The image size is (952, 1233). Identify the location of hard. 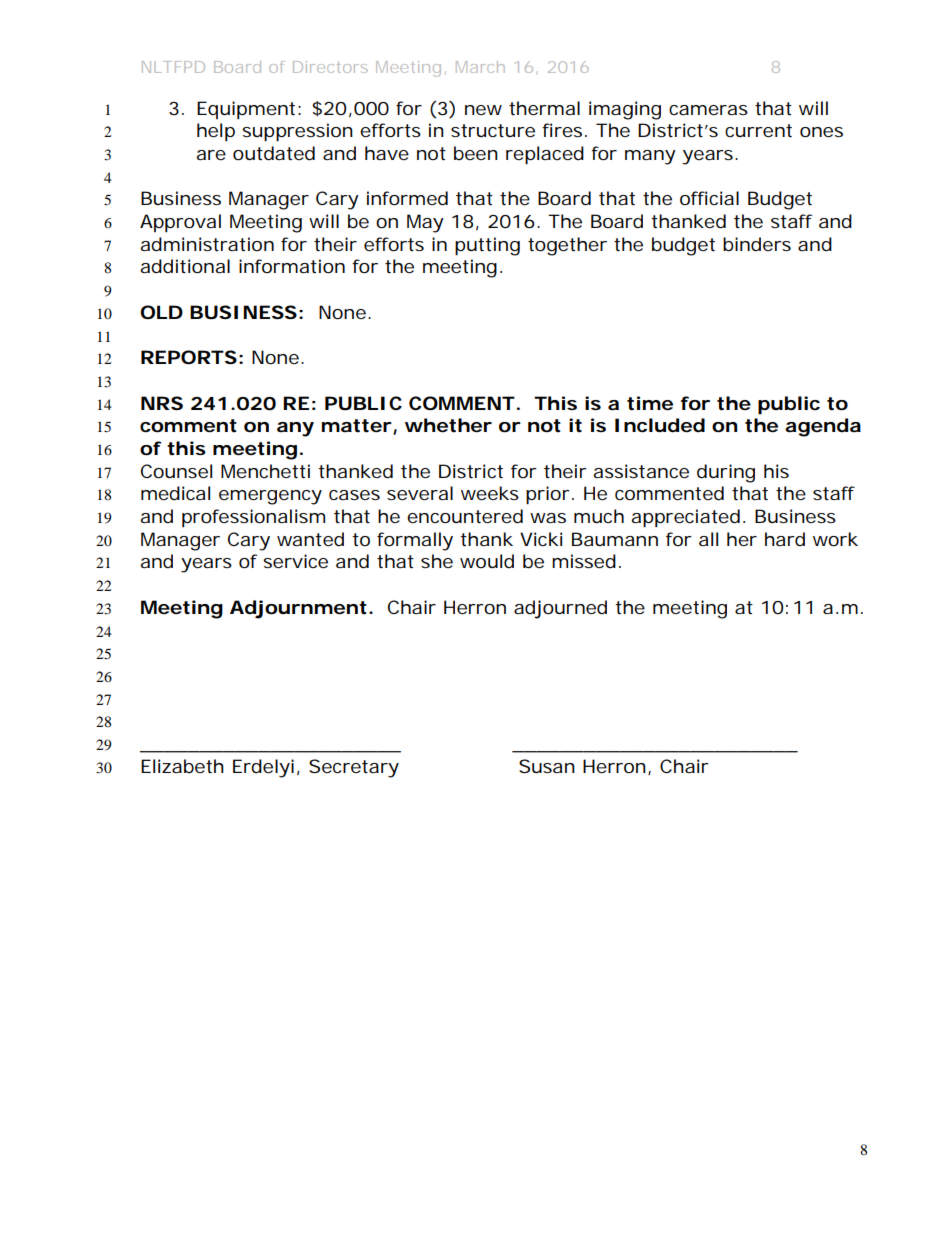
(785, 539).
